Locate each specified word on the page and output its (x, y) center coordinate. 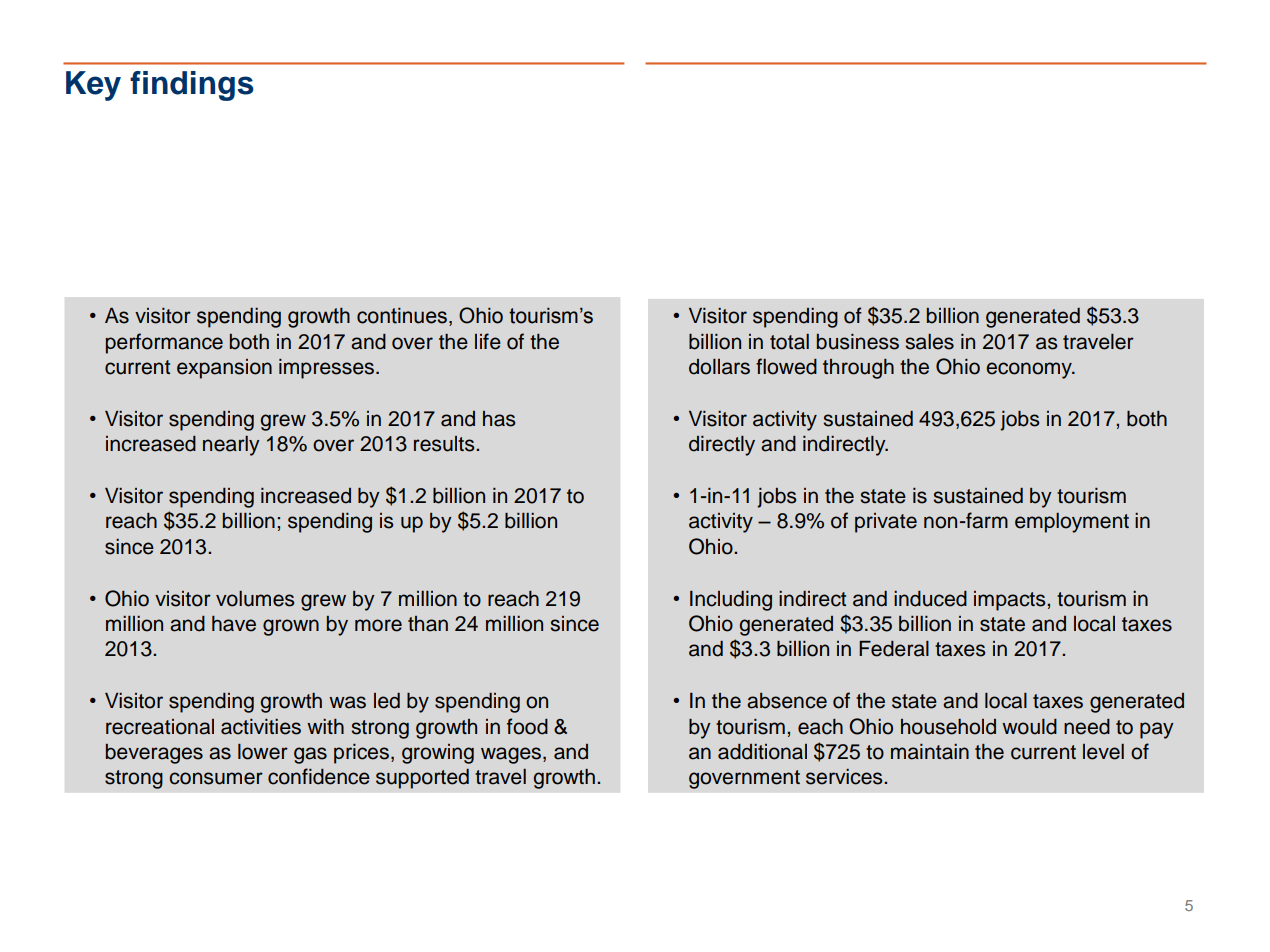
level (1103, 752)
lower (263, 752)
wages (512, 755)
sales (929, 342)
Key (93, 86)
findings (192, 86)
